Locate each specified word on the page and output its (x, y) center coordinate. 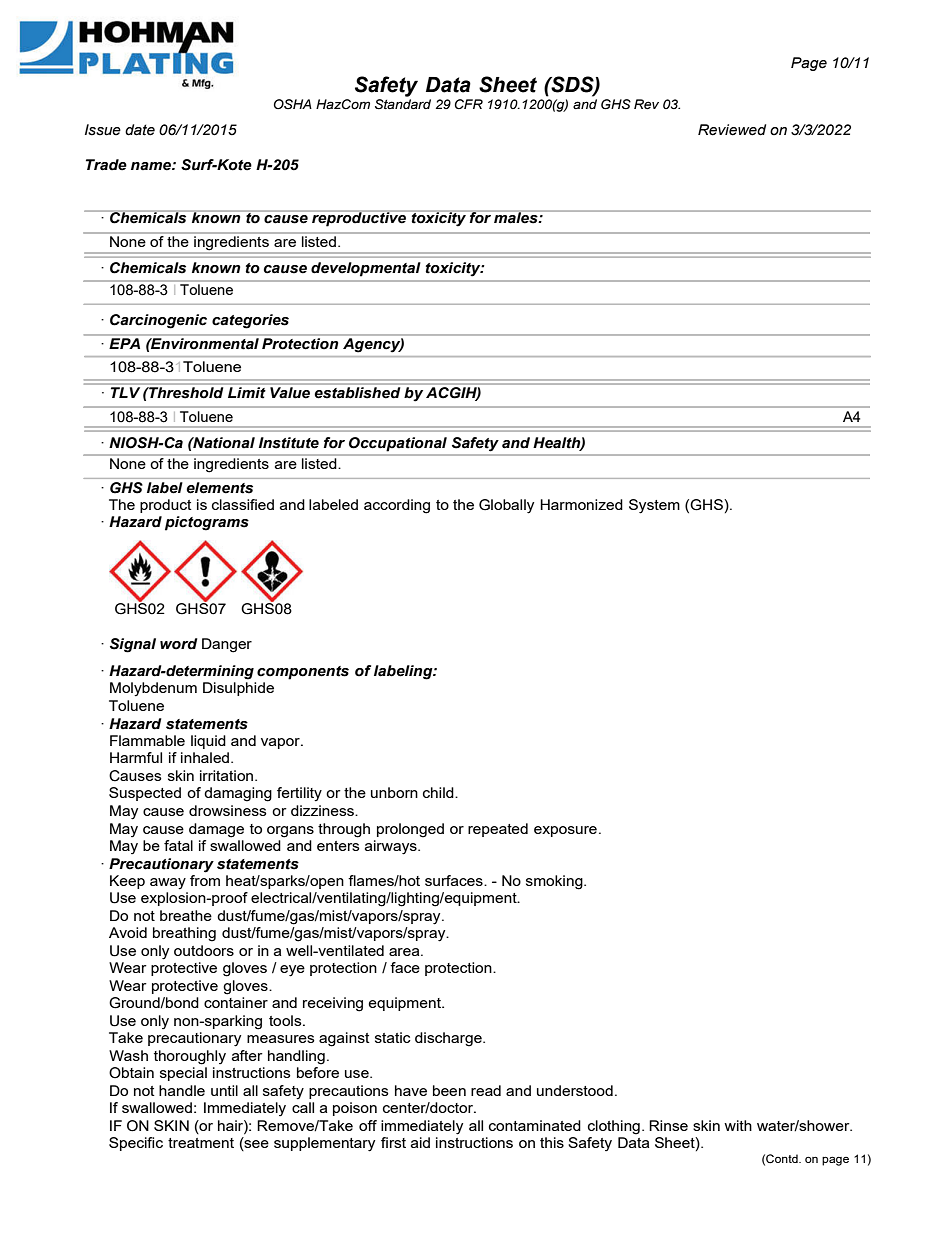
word (179, 644)
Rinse (668, 1125)
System (654, 506)
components (303, 673)
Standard (403, 104)
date (140, 130)
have (411, 1090)
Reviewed (732, 130)
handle (182, 1090)
